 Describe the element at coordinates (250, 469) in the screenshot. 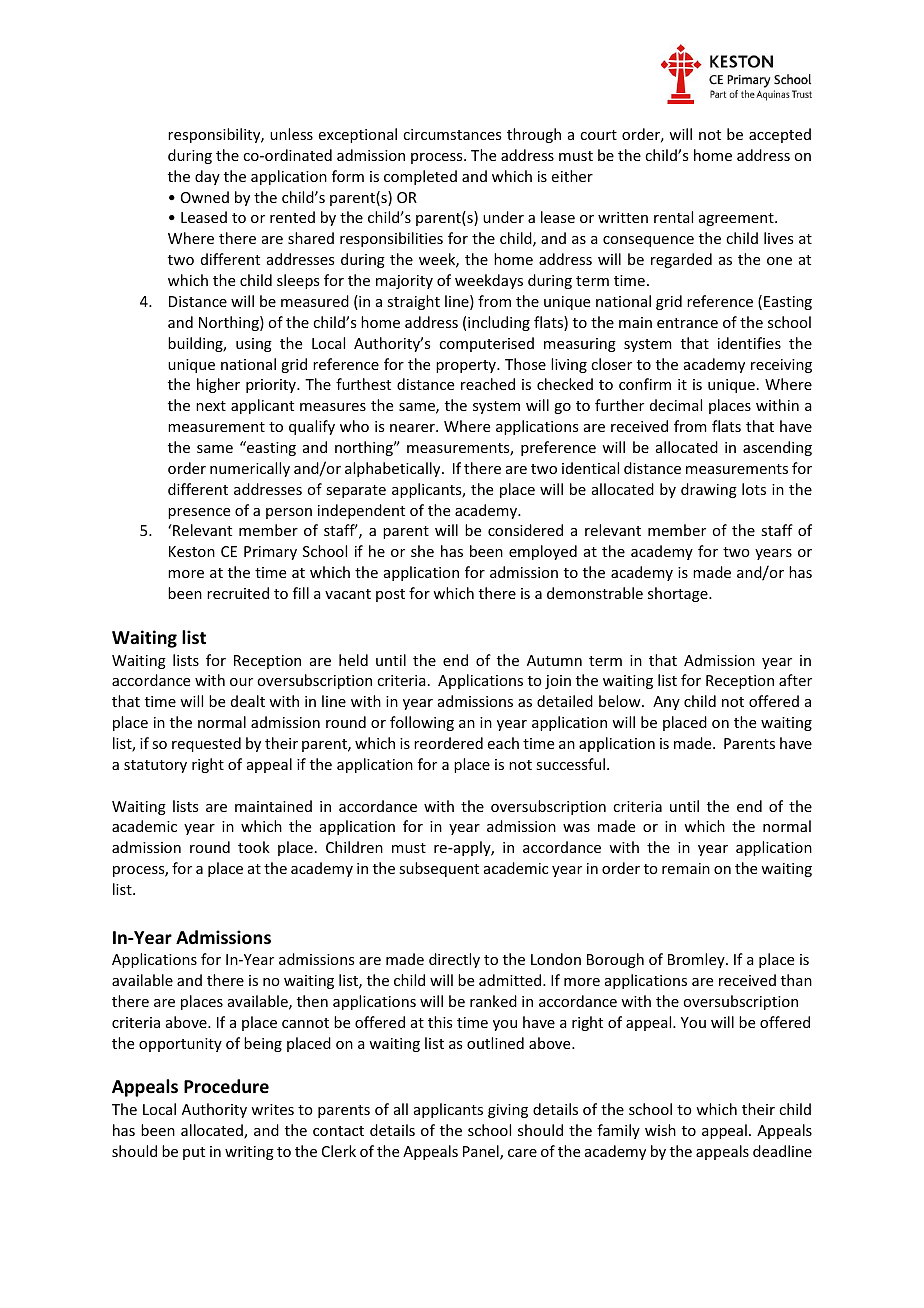

I see `numerically` at that location.
